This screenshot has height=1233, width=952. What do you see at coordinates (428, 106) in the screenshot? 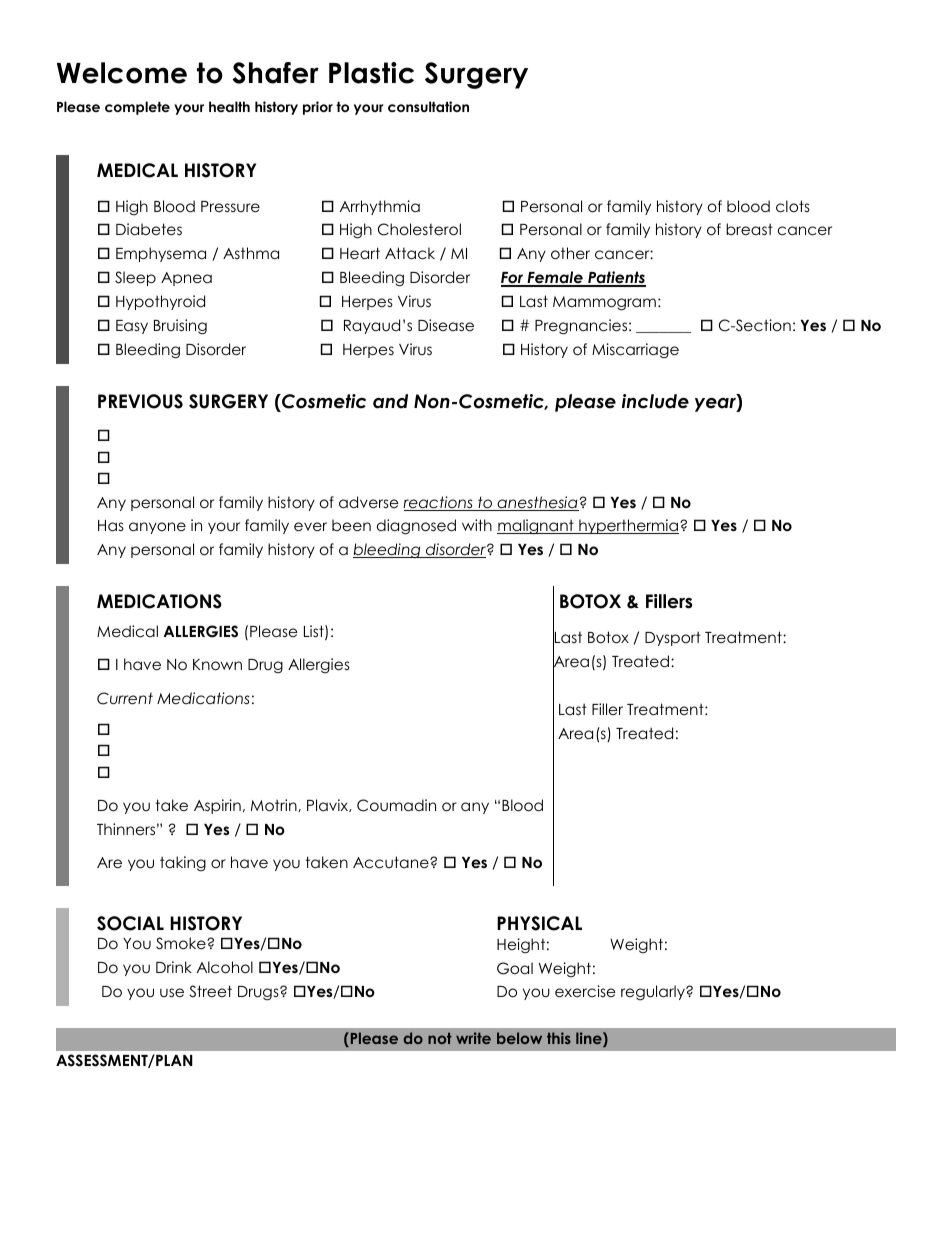
I see `consultation` at bounding box center [428, 106].
